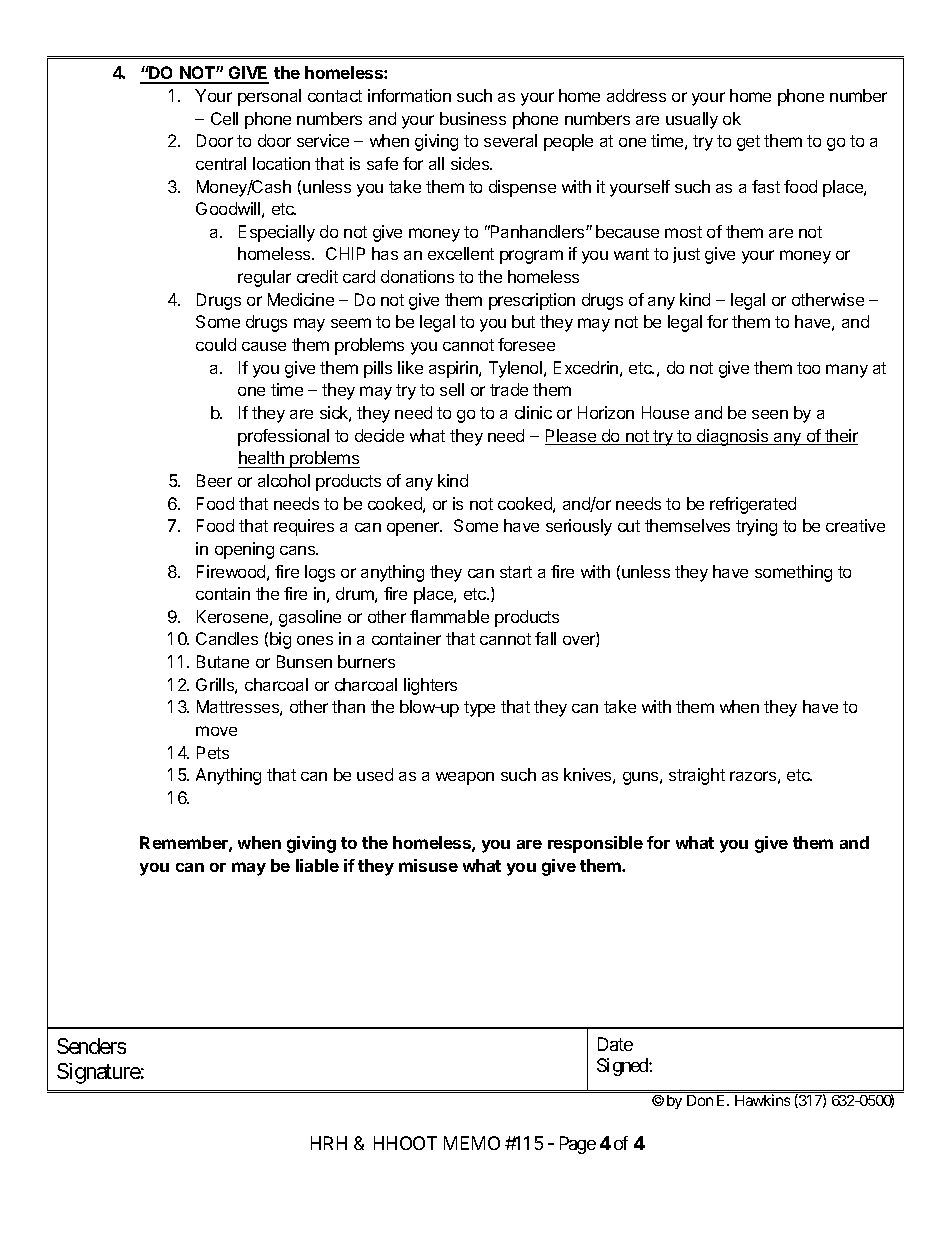 The image size is (952, 1233). I want to click on straight, so click(697, 776).
